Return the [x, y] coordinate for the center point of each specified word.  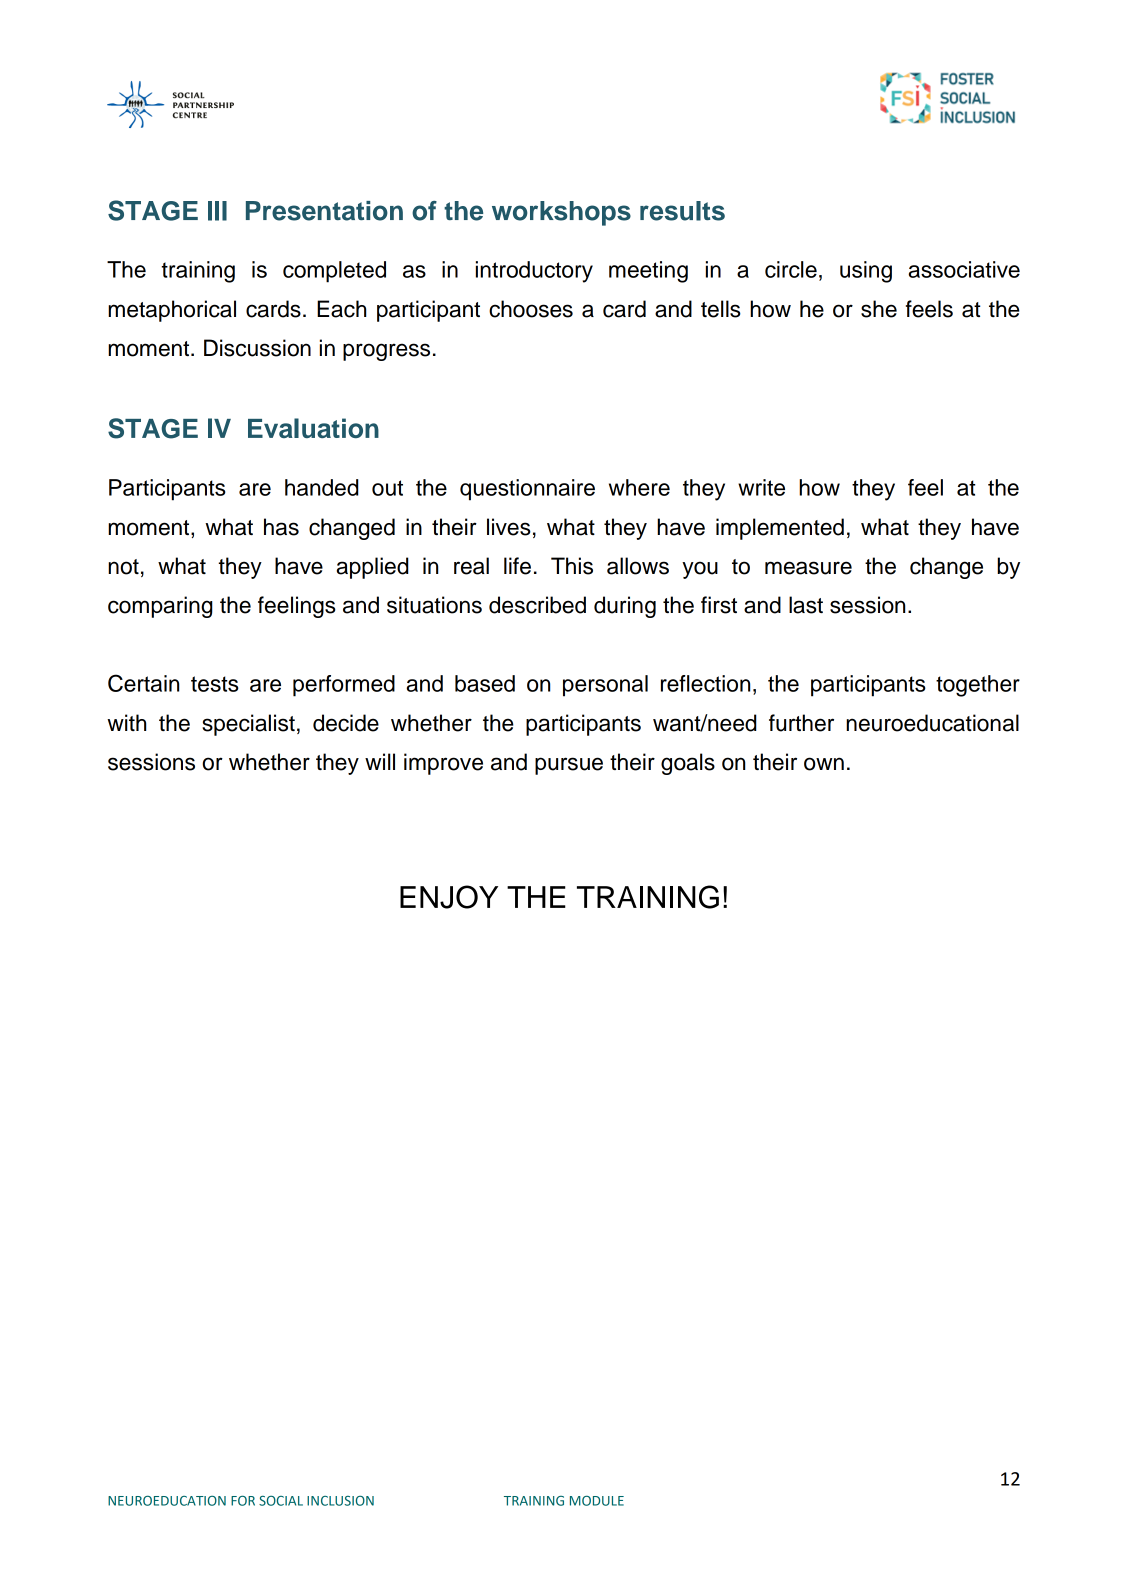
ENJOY [449, 897]
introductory [534, 272]
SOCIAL [281, 1501]
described [537, 605]
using [866, 272]
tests [215, 684]
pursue [569, 766]
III [217, 211]
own [824, 764]
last [806, 605]
